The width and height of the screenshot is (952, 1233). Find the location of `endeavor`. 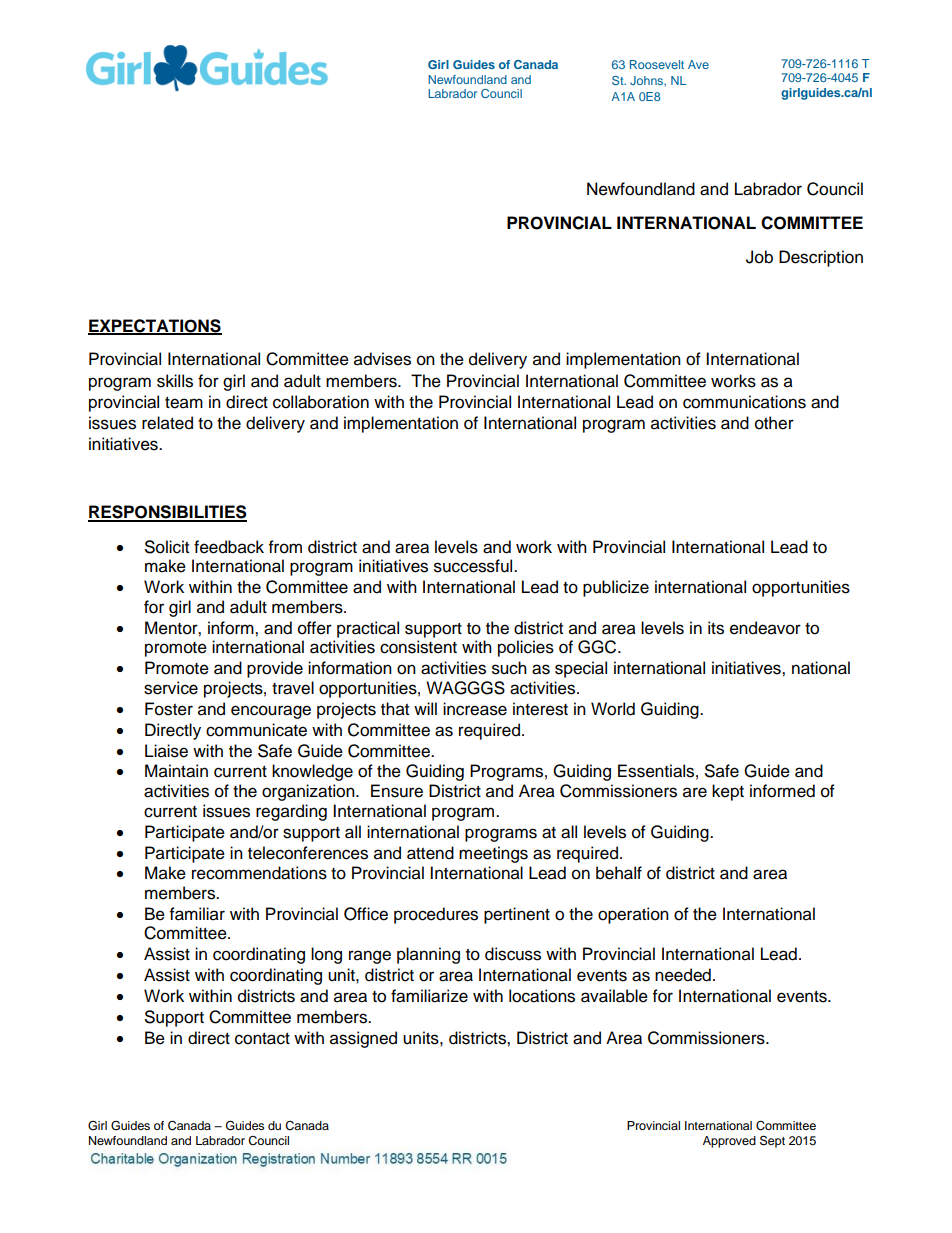

endeavor is located at coordinates (765, 628).
